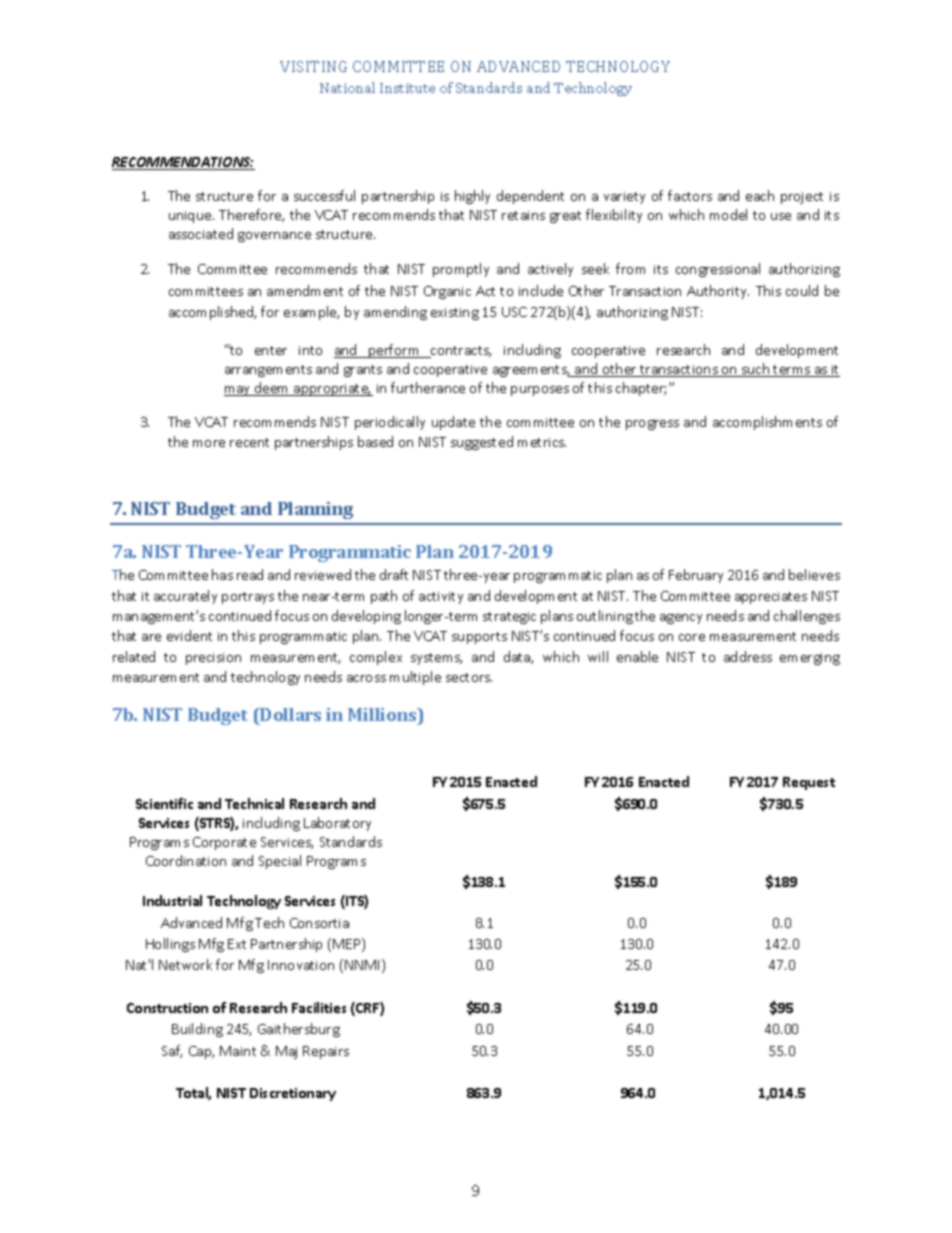  I want to click on Request, so click(809, 783).
